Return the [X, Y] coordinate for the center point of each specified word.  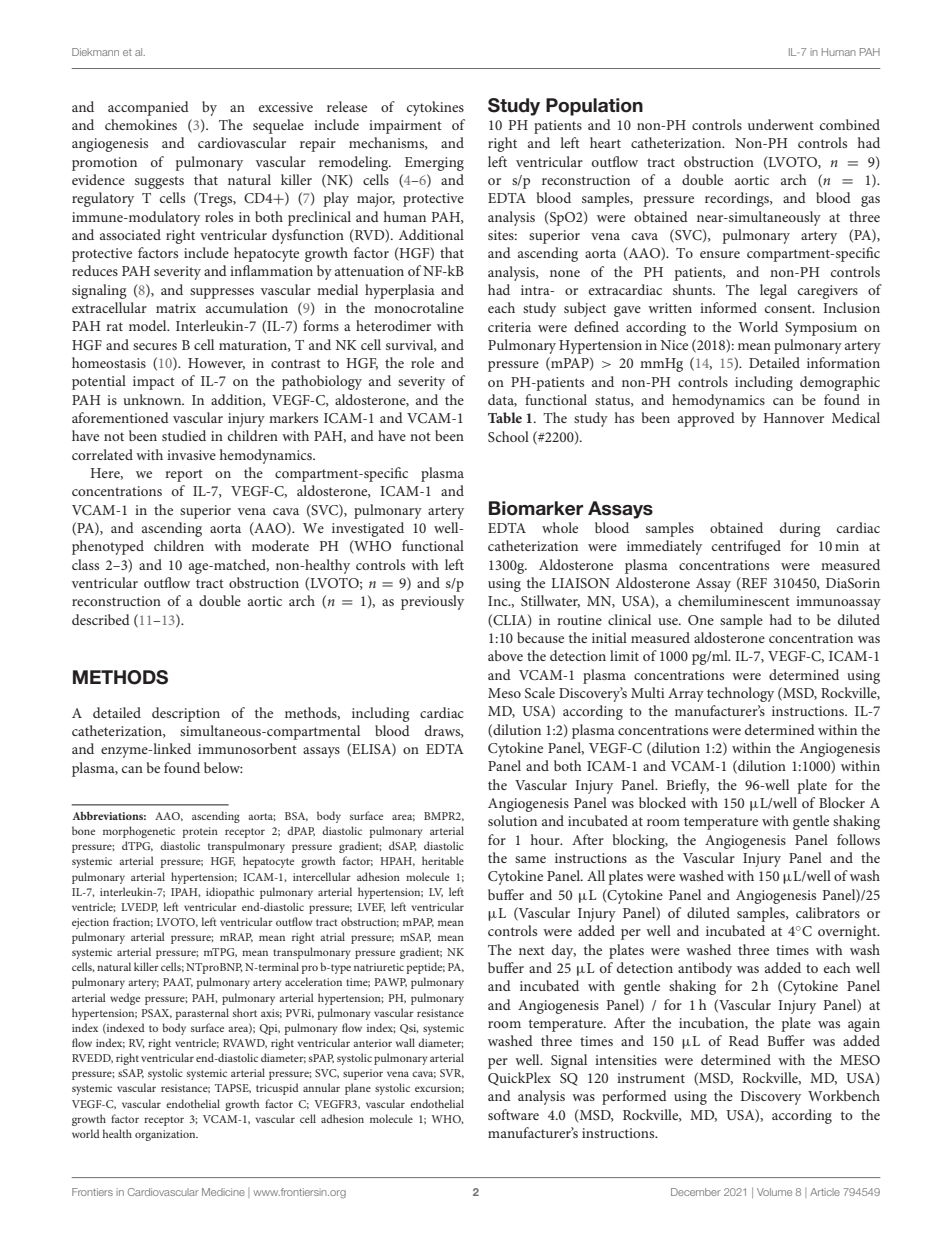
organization [166, 1135]
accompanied [148, 108]
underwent [781, 124]
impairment [405, 127]
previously [432, 602]
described [101, 619]
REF [753, 584]
